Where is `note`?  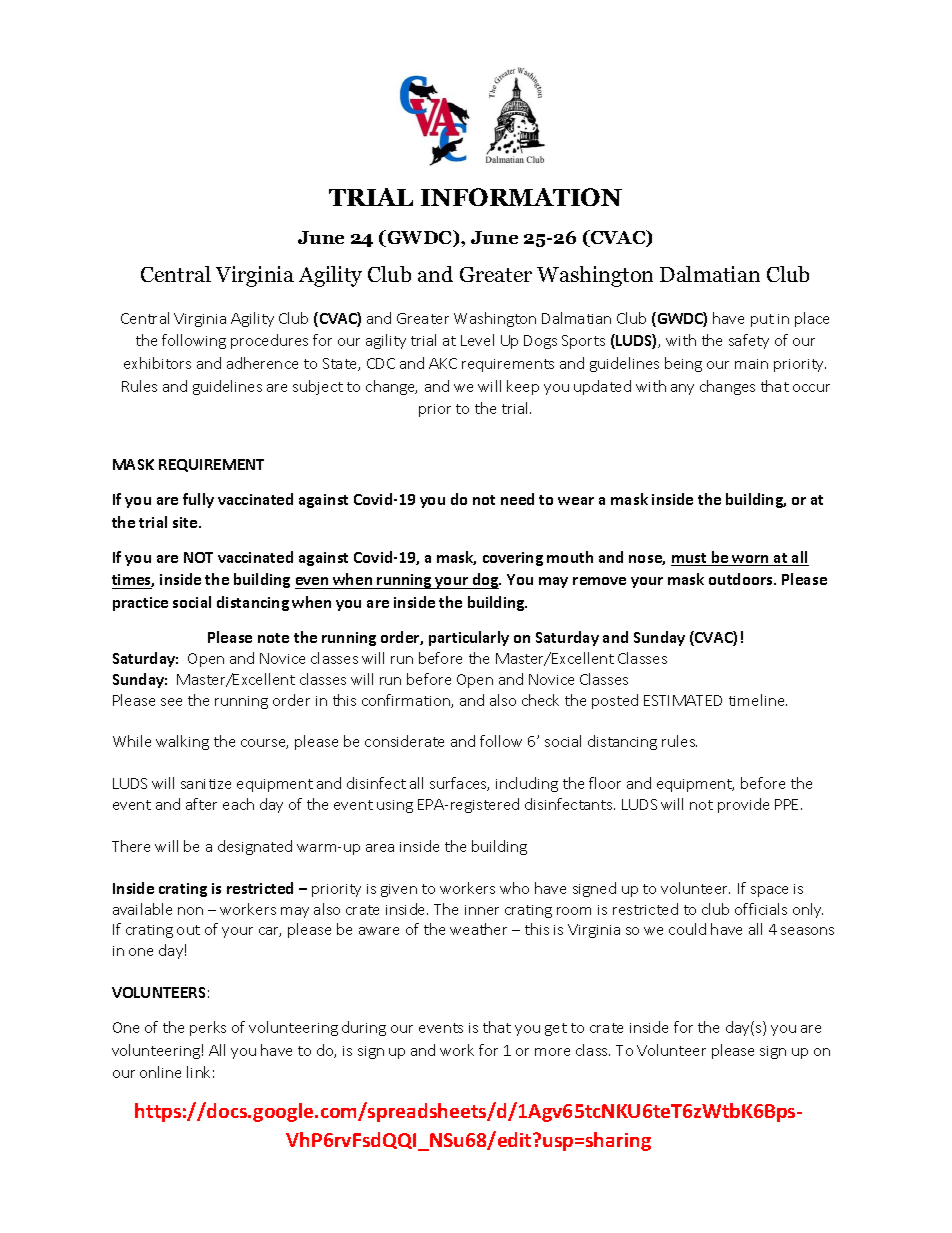
note is located at coordinates (273, 638).
